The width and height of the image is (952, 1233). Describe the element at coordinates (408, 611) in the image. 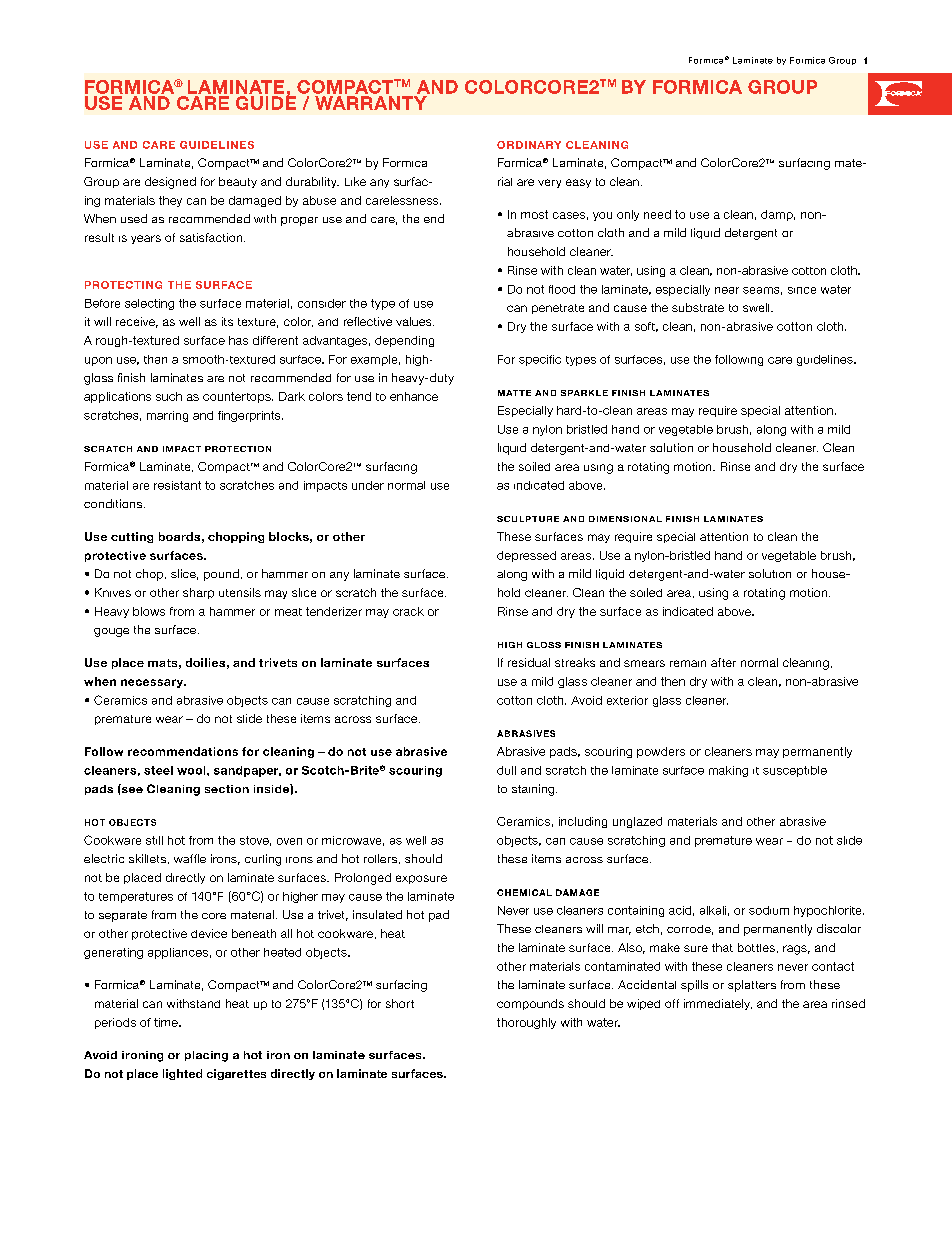

I see `crack` at that location.
